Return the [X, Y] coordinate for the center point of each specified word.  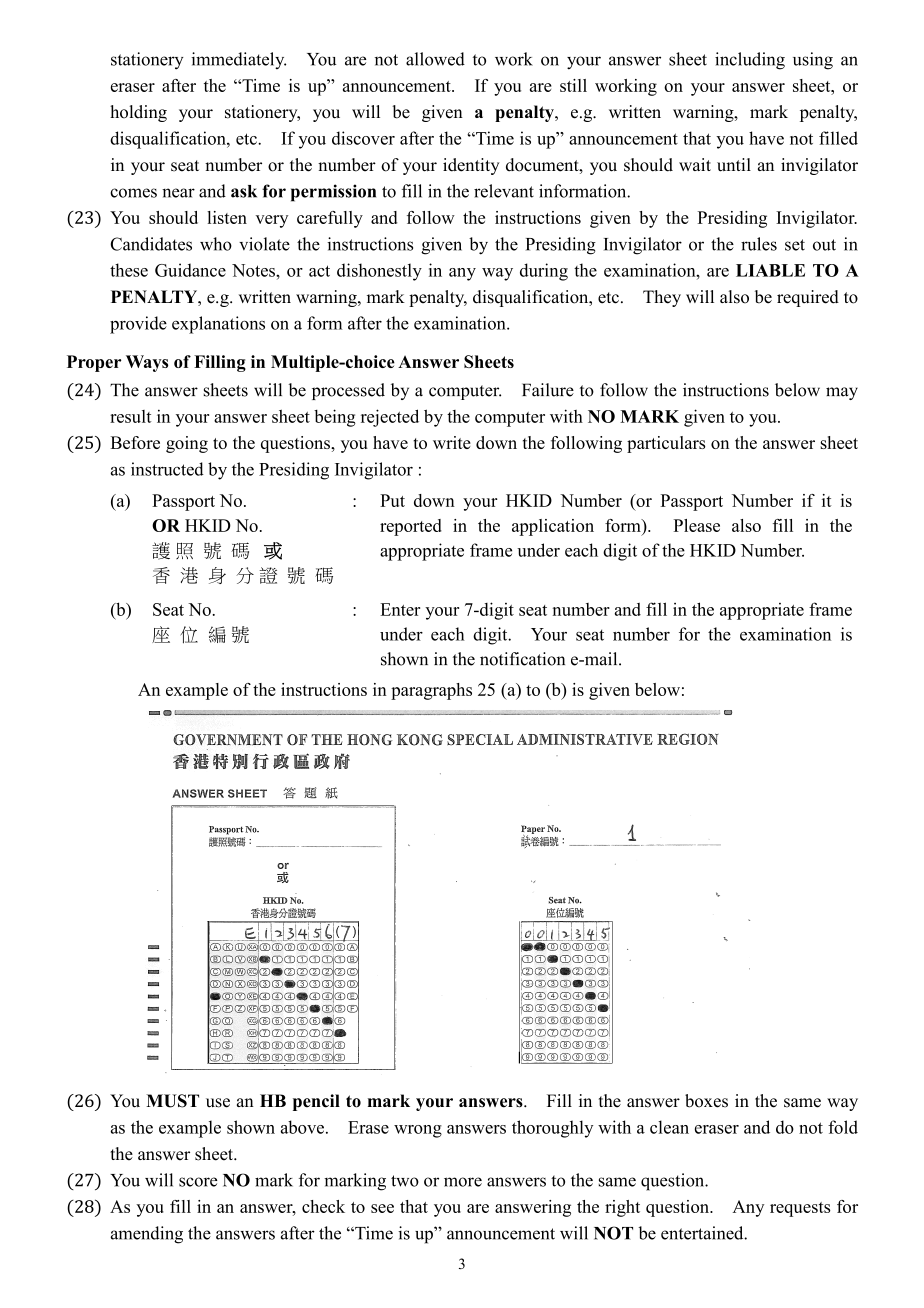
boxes [706, 1101]
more [463, 1182]
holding [138, 113]
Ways [147, 363]
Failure [548, 390]
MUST [172, 1101]
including [750, 61]
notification [522, 659]
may [842, 393]
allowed [435, 59]
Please [697, 525]
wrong [418, 1131]
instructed [167, 469]
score [198, 1182]
